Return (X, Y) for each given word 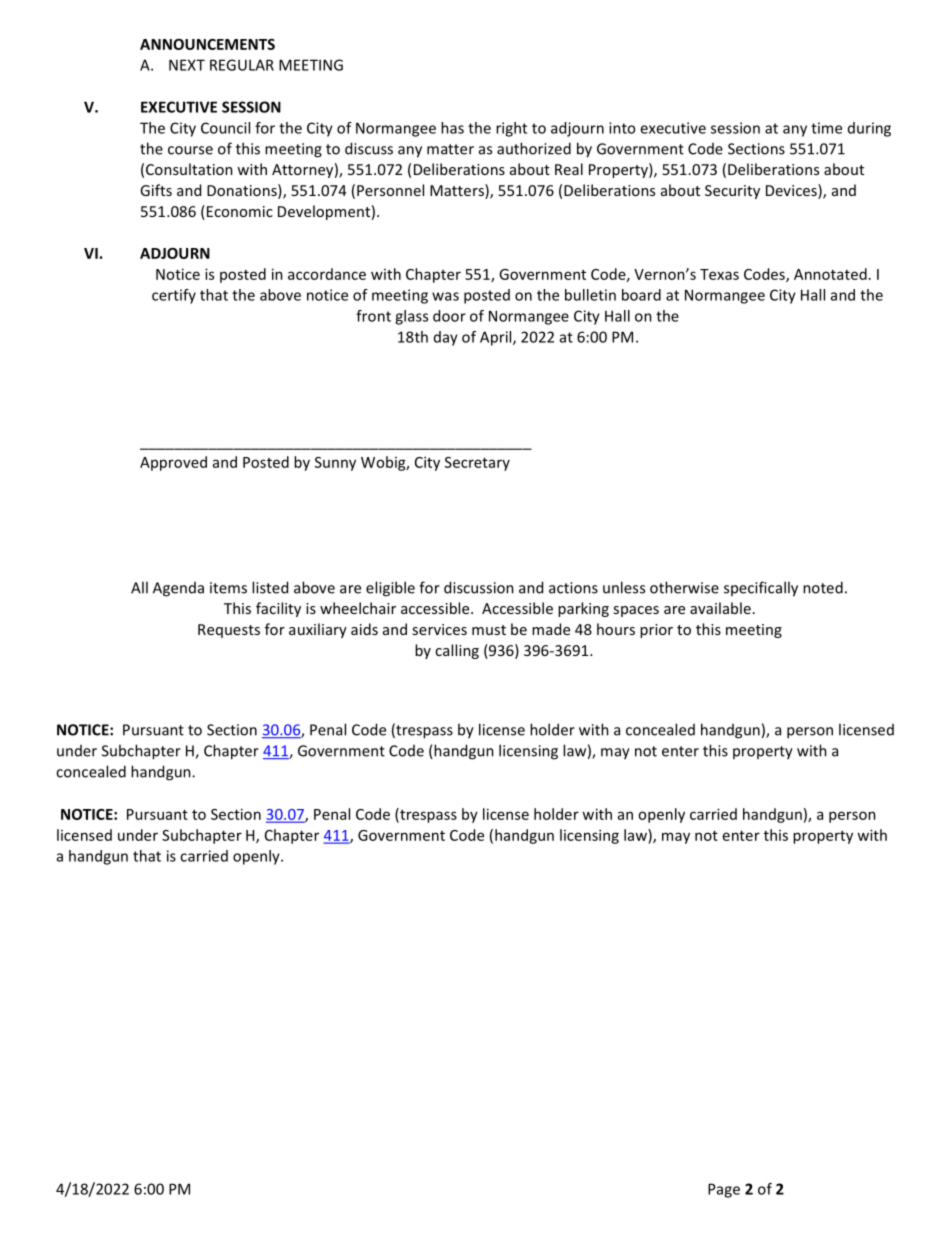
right (511, 129)
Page (724, 1190)
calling (457, 651)
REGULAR (242, 65)
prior (656, 631)
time (826, 128)
